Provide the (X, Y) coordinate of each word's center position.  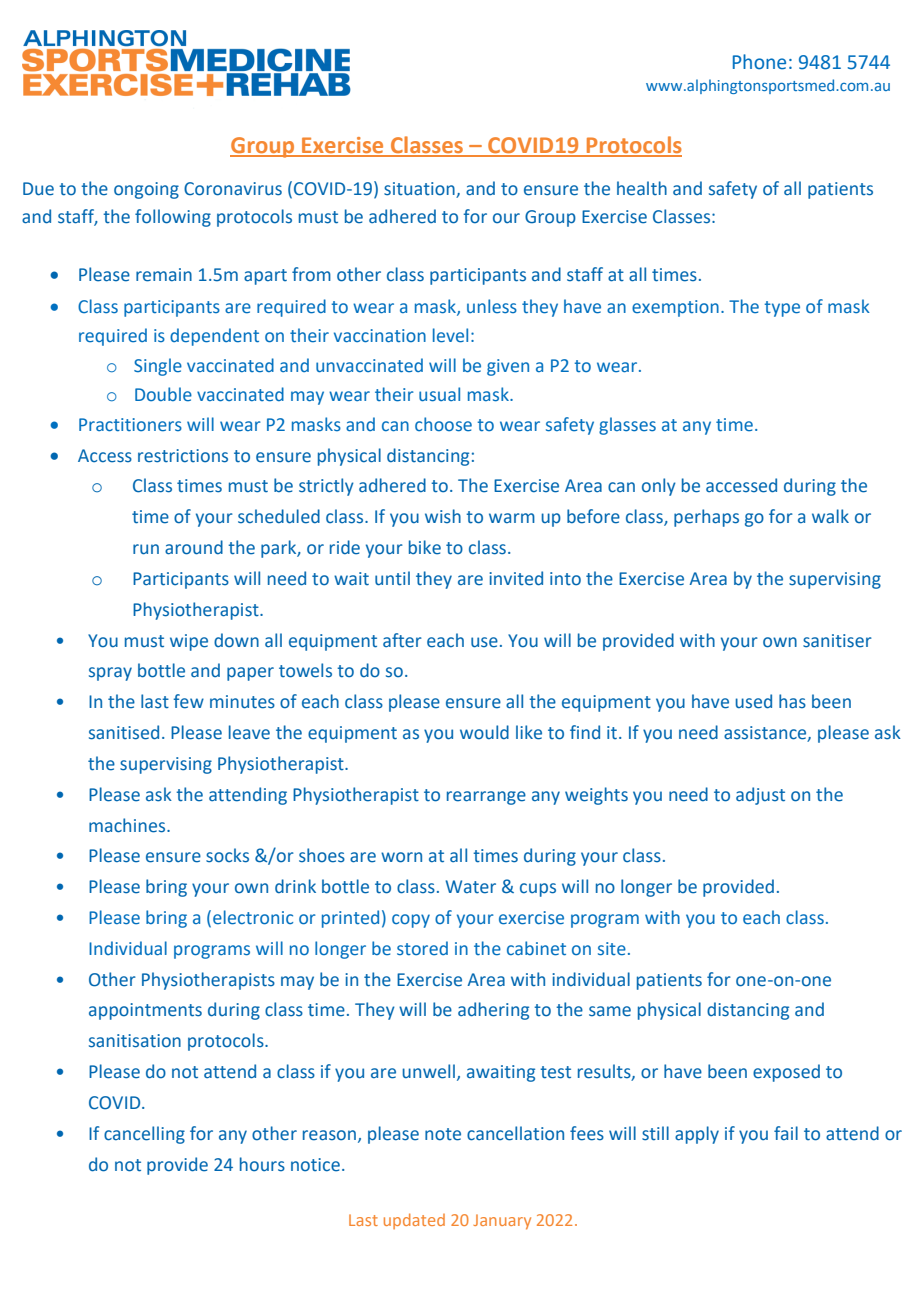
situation (420, 190)
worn (401, 857)
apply (697, 1135)
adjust (760, 796)
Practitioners (130, 425)
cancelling (144, 1135)
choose (443, 424)
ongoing (146, 190)
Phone (759, 62)
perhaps (706, 518)
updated (414, 1221)
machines (128, 825)
